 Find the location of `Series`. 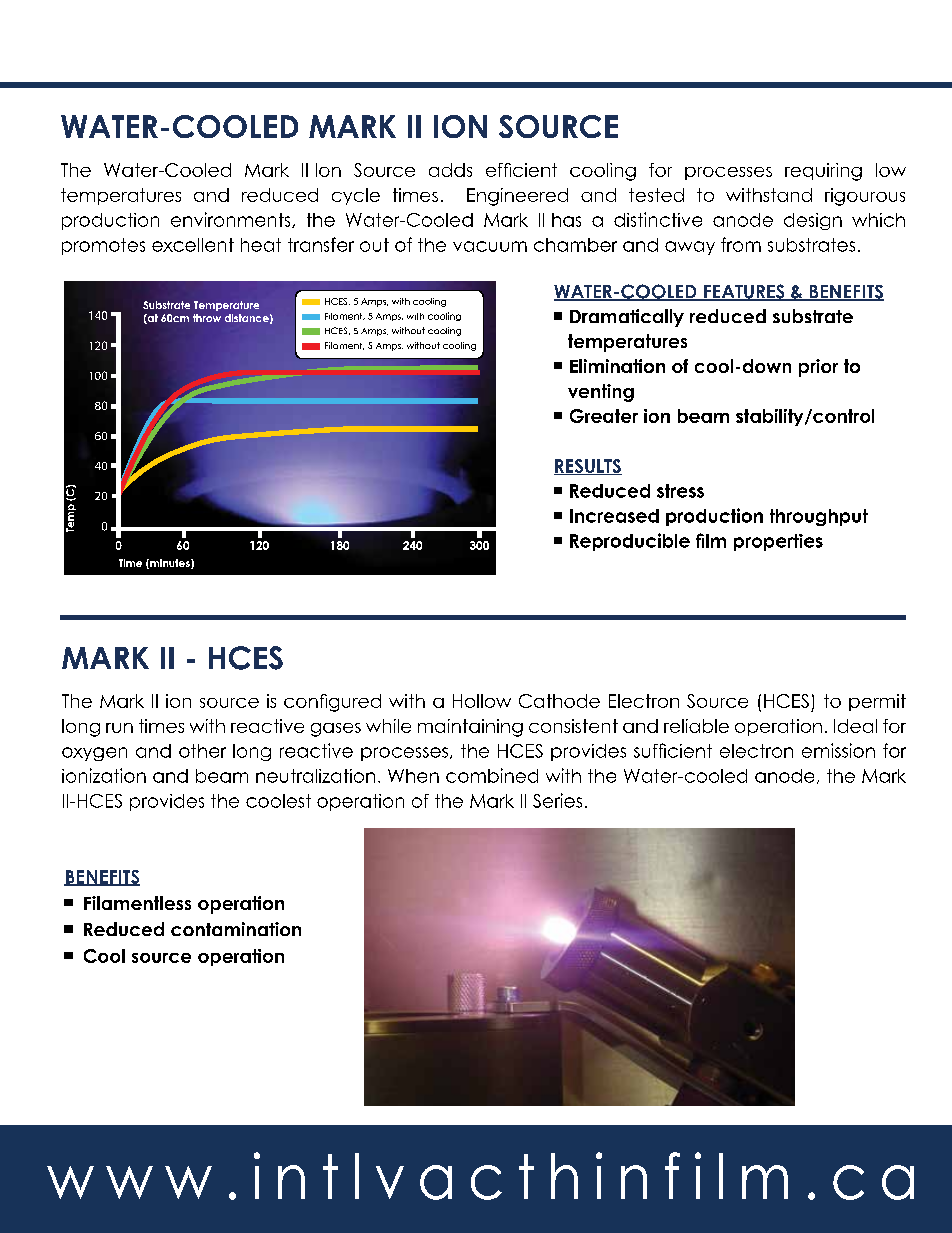

Series is located at coordinates (557, 800).
